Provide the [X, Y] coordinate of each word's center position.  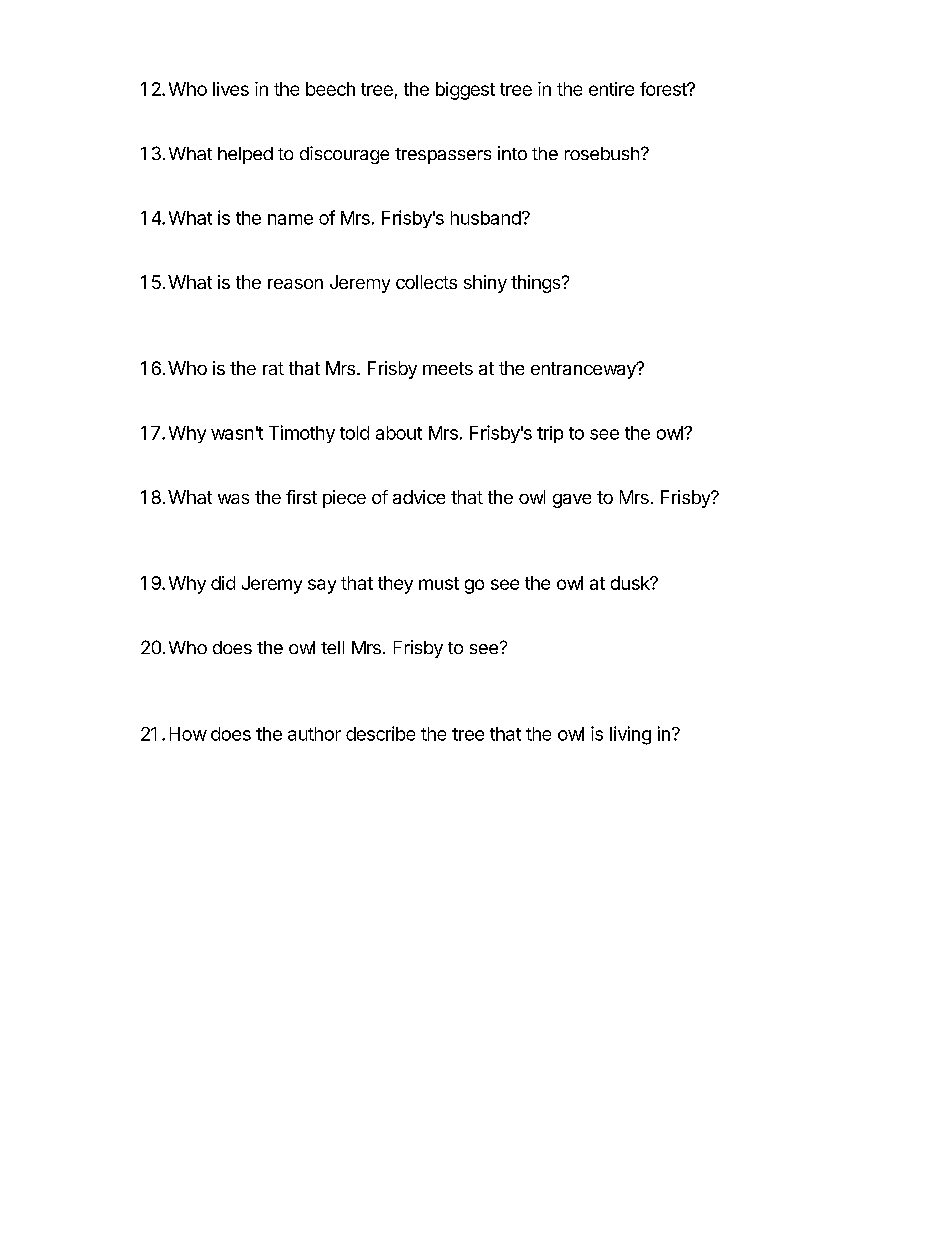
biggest [465, 91]
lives [231, 89]
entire [611, 89]
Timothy [302, 434]
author [314, 734]
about [399, 433]
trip [550, 434]
